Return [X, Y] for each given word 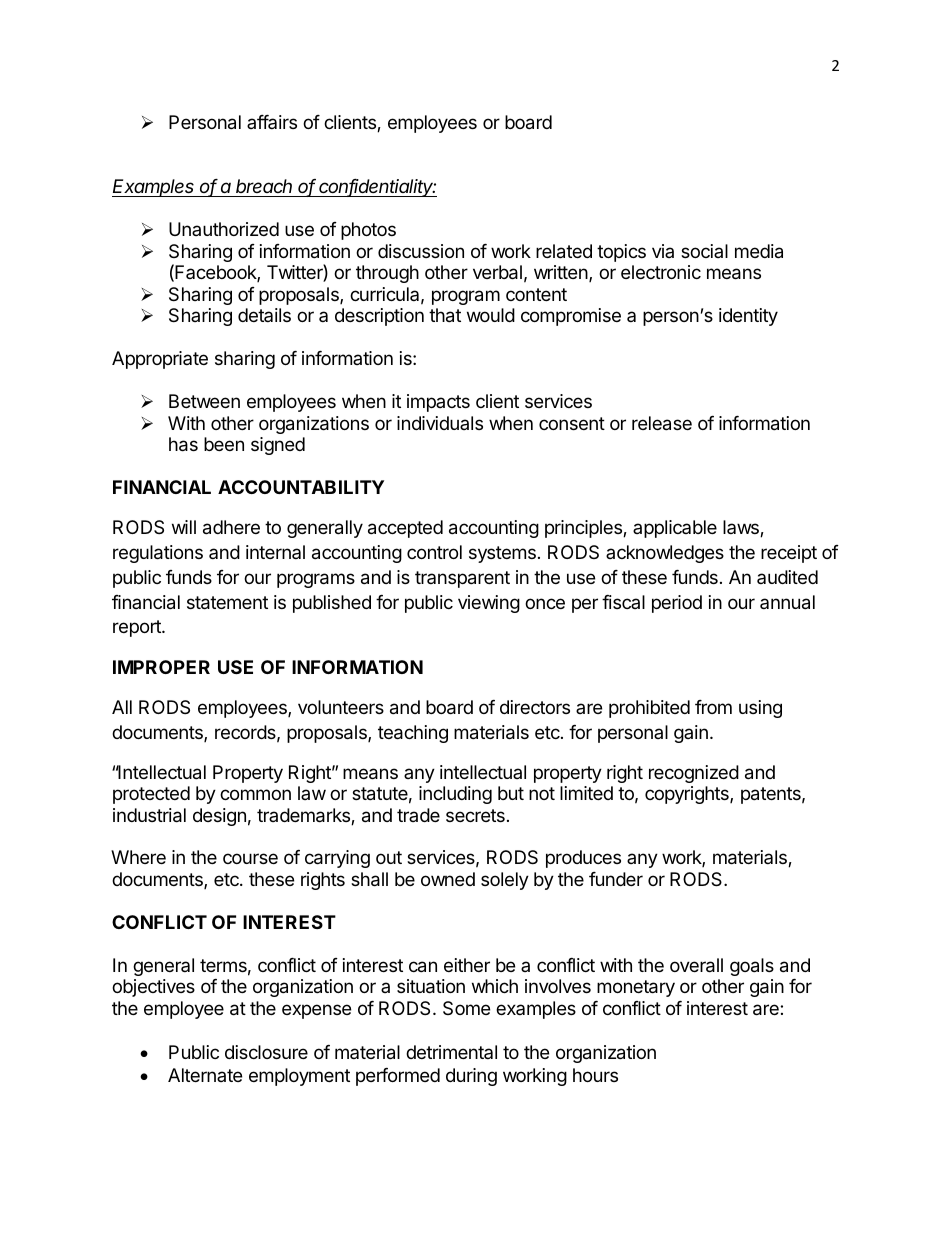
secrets [475, 815]
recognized [694, 774]
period [677, 604]
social [704, 251]
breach [264, 186]
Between [204, 401]
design [219, 817]
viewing [489, 604]
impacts [438, 403]
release [662, 423]
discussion [421, 251]
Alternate [205, 1075]
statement [227, 603]
